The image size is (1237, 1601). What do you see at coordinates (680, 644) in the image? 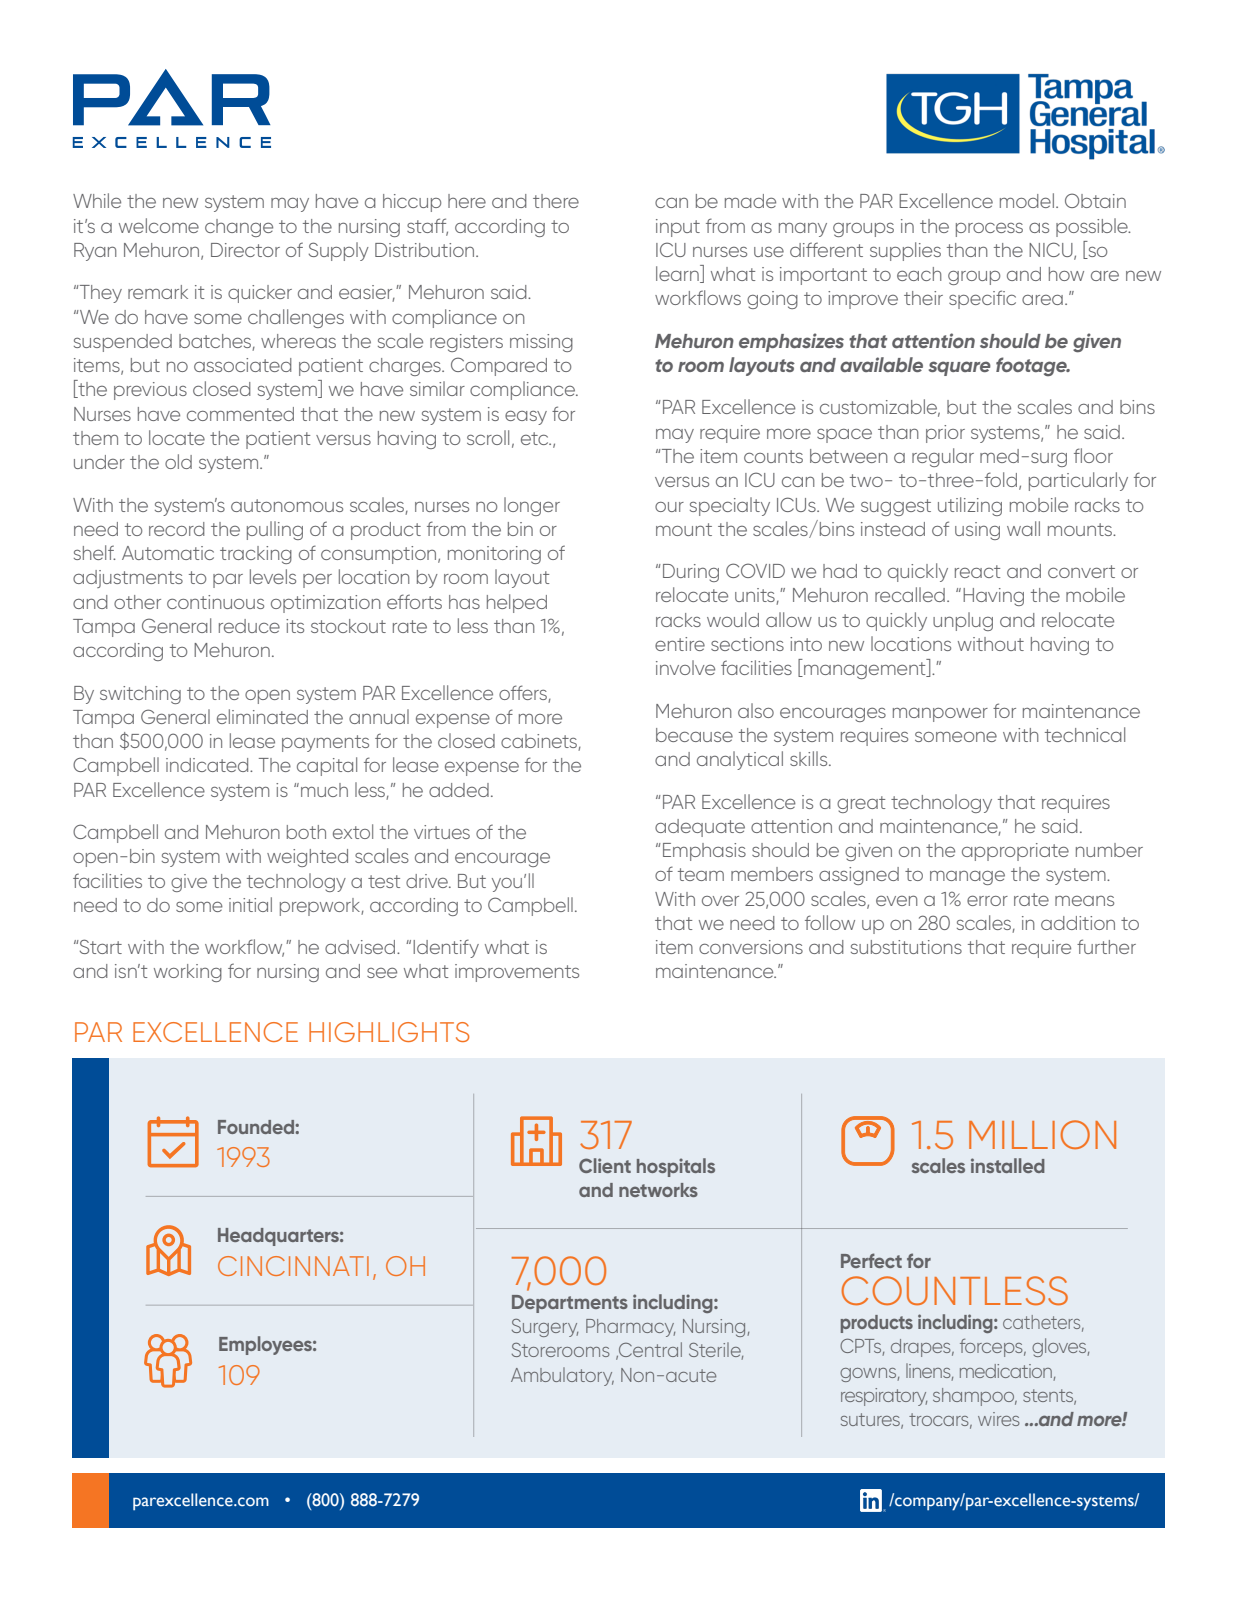
I see `entire` at bounding box center [680, 644].
